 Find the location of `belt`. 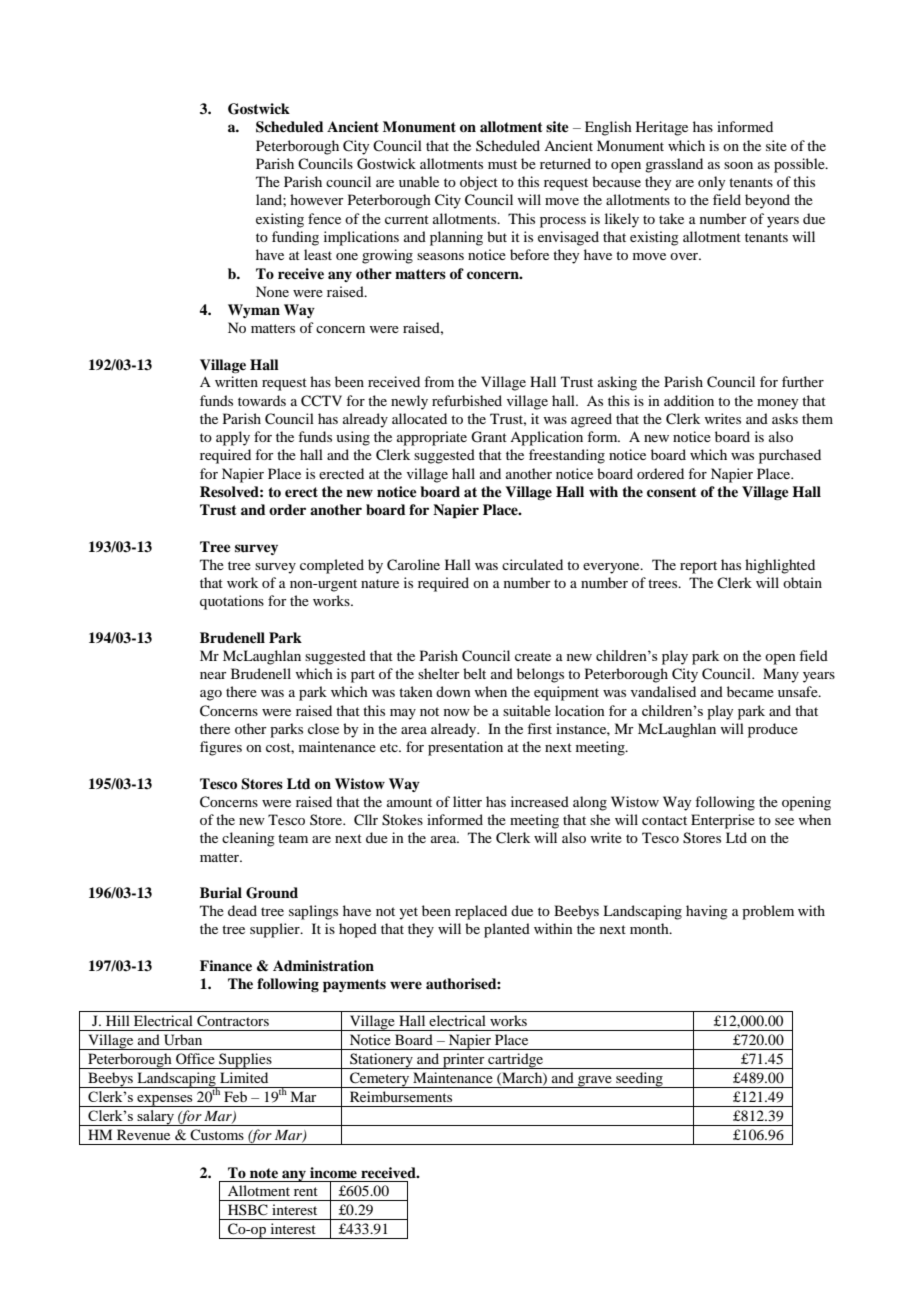

belt is located at coordinates (474, 673).
